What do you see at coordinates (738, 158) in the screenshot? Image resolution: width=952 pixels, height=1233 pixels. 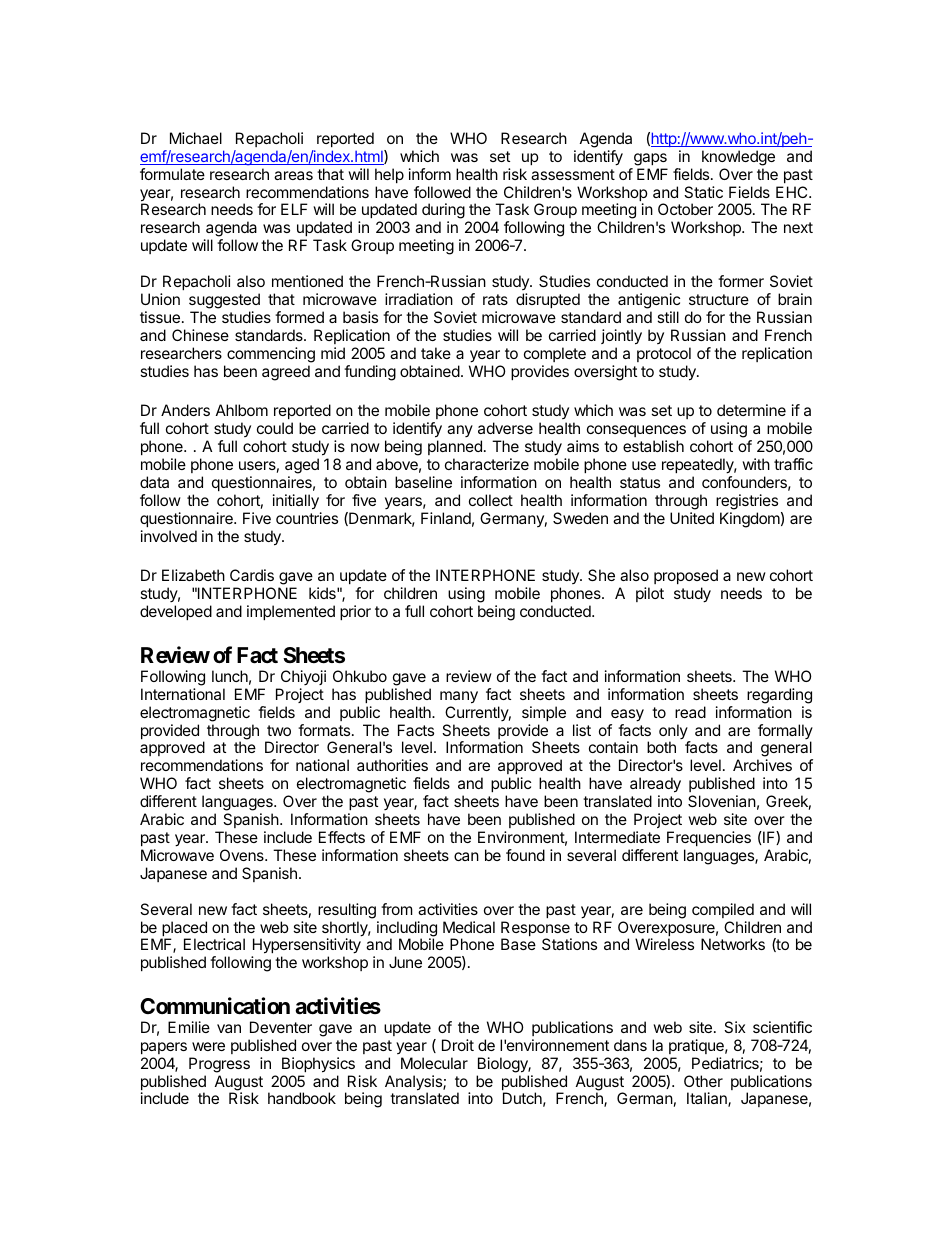 I see `knowledge` at bounding box center [738, 158].
